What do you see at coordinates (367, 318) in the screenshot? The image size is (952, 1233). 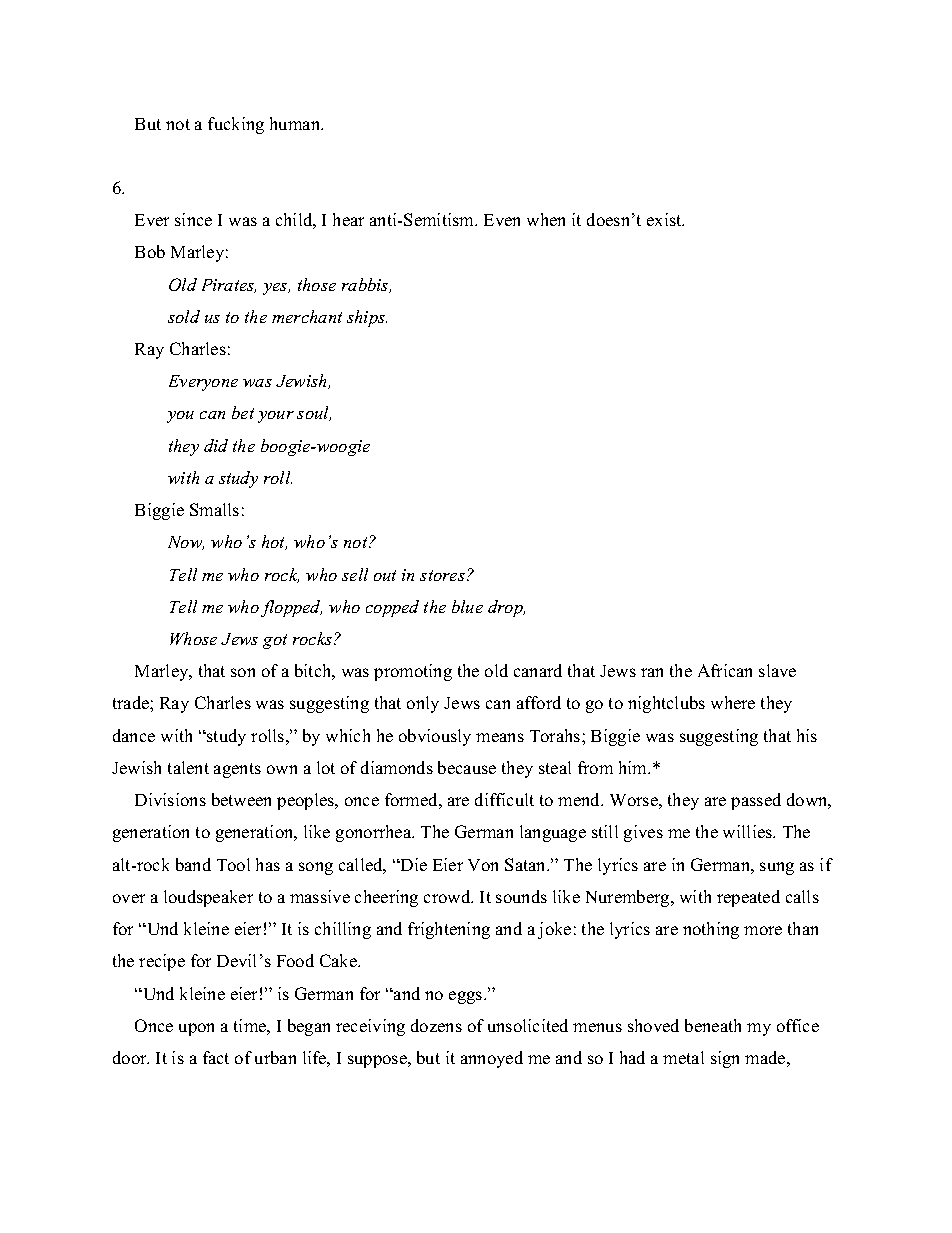 I see `ships` at bounding box center [367, 318].
